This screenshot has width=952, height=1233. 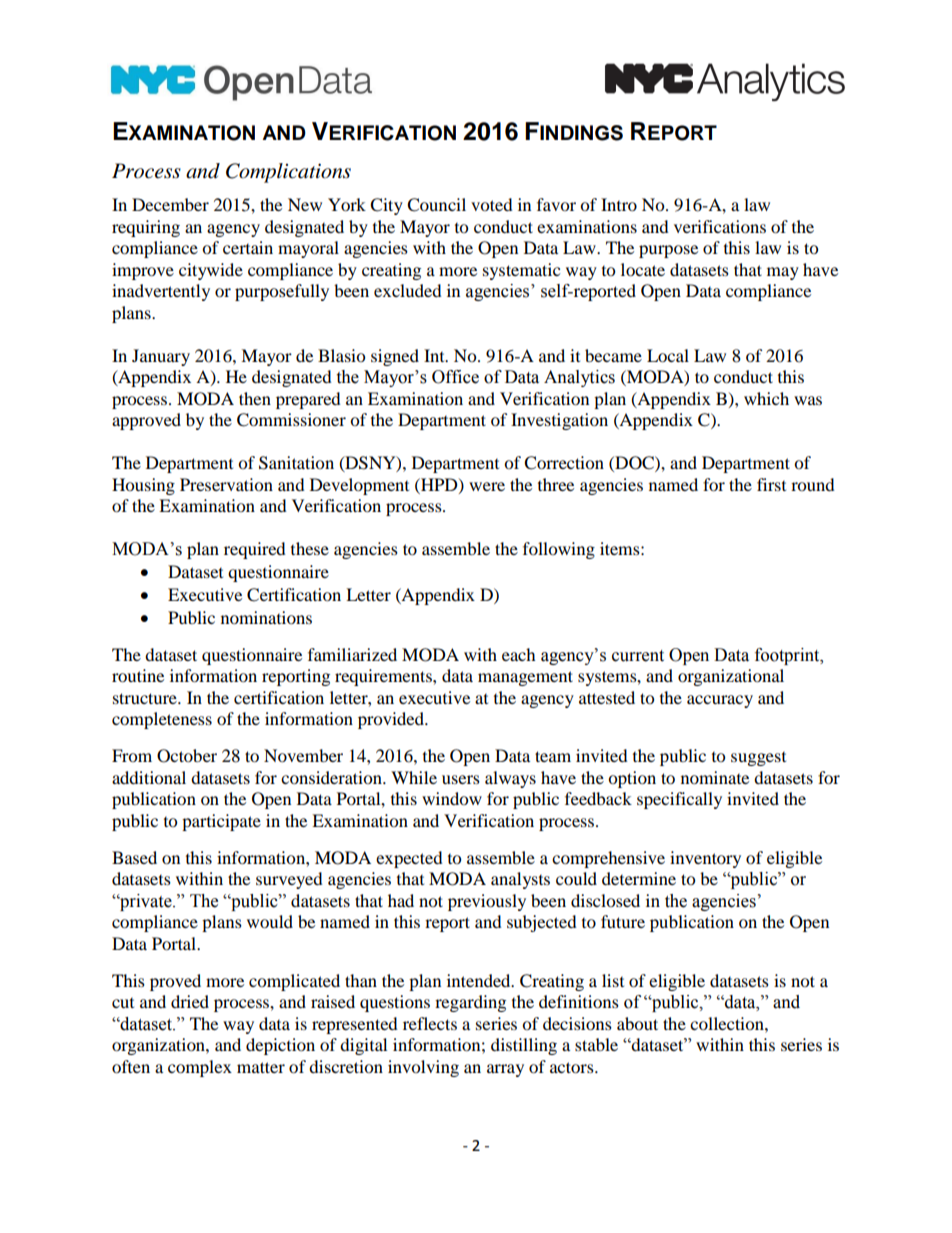 I want to click on December, so click(x=170, y=204).
